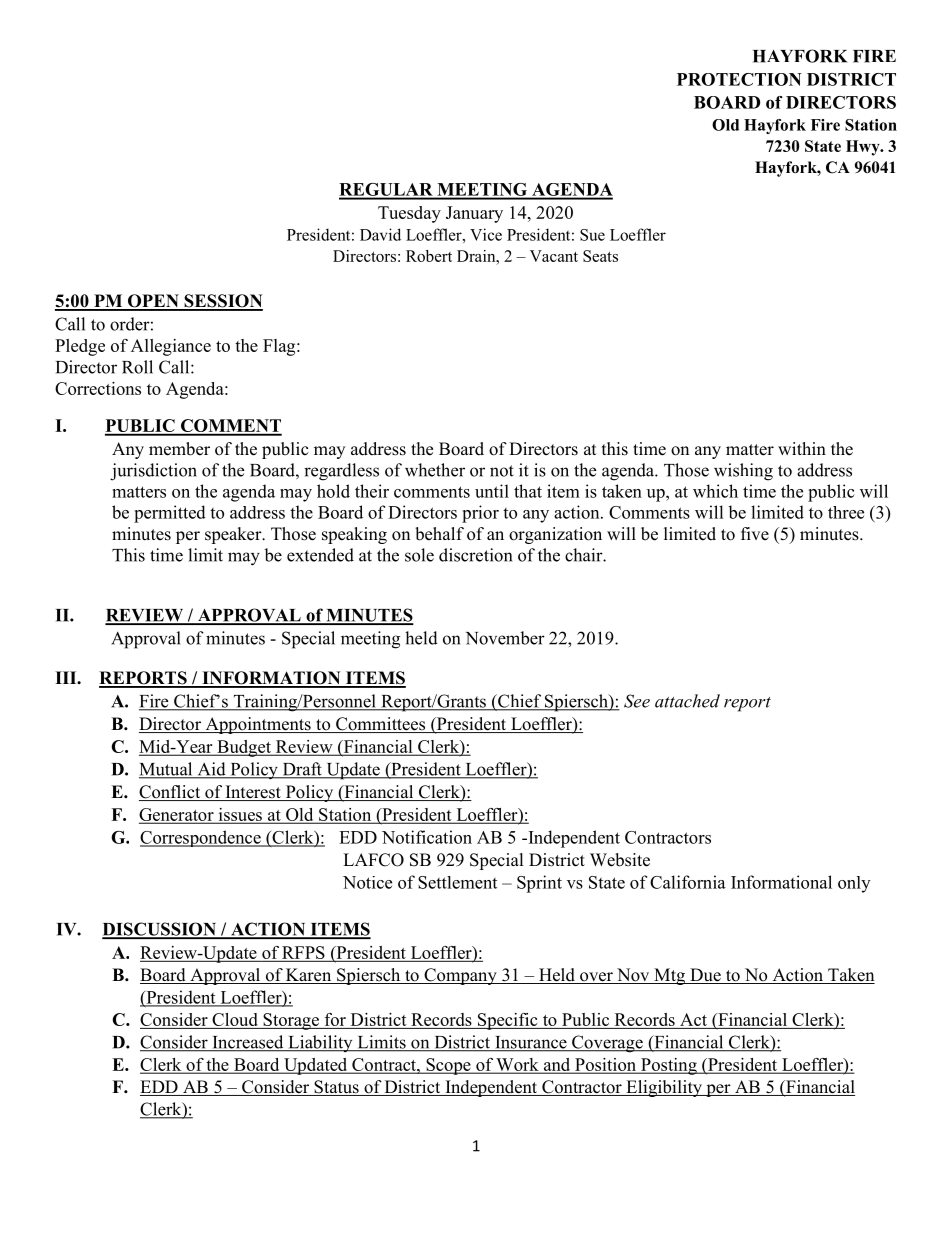 The width and height of the document is (952, 1233). I want to click on Settlement, so click(457, 882).
